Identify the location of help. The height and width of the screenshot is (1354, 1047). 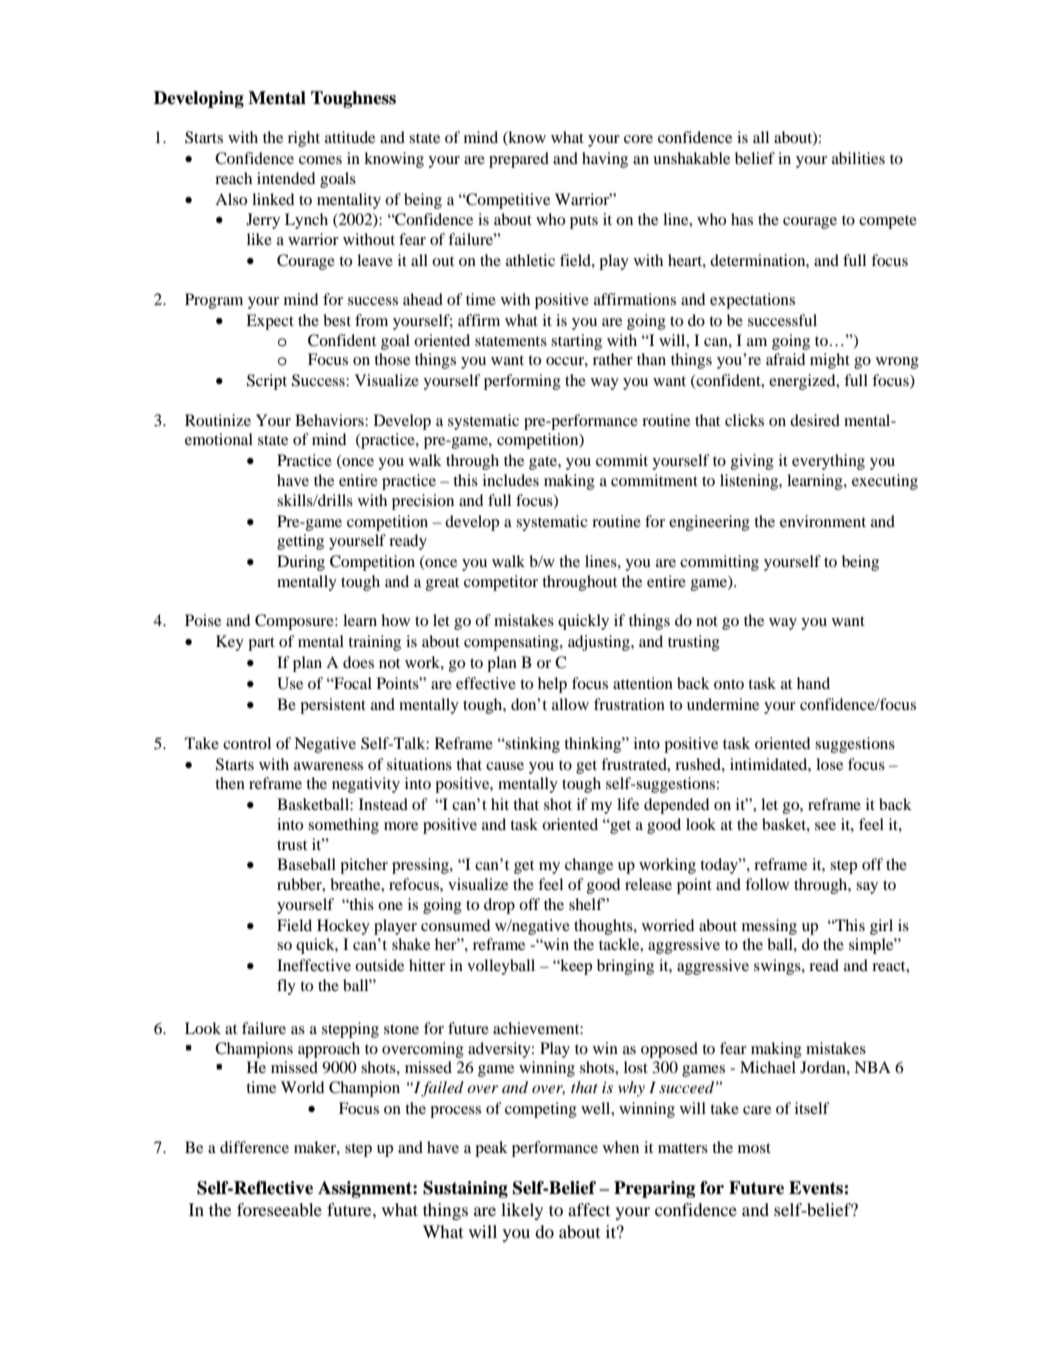
(552, 685).
